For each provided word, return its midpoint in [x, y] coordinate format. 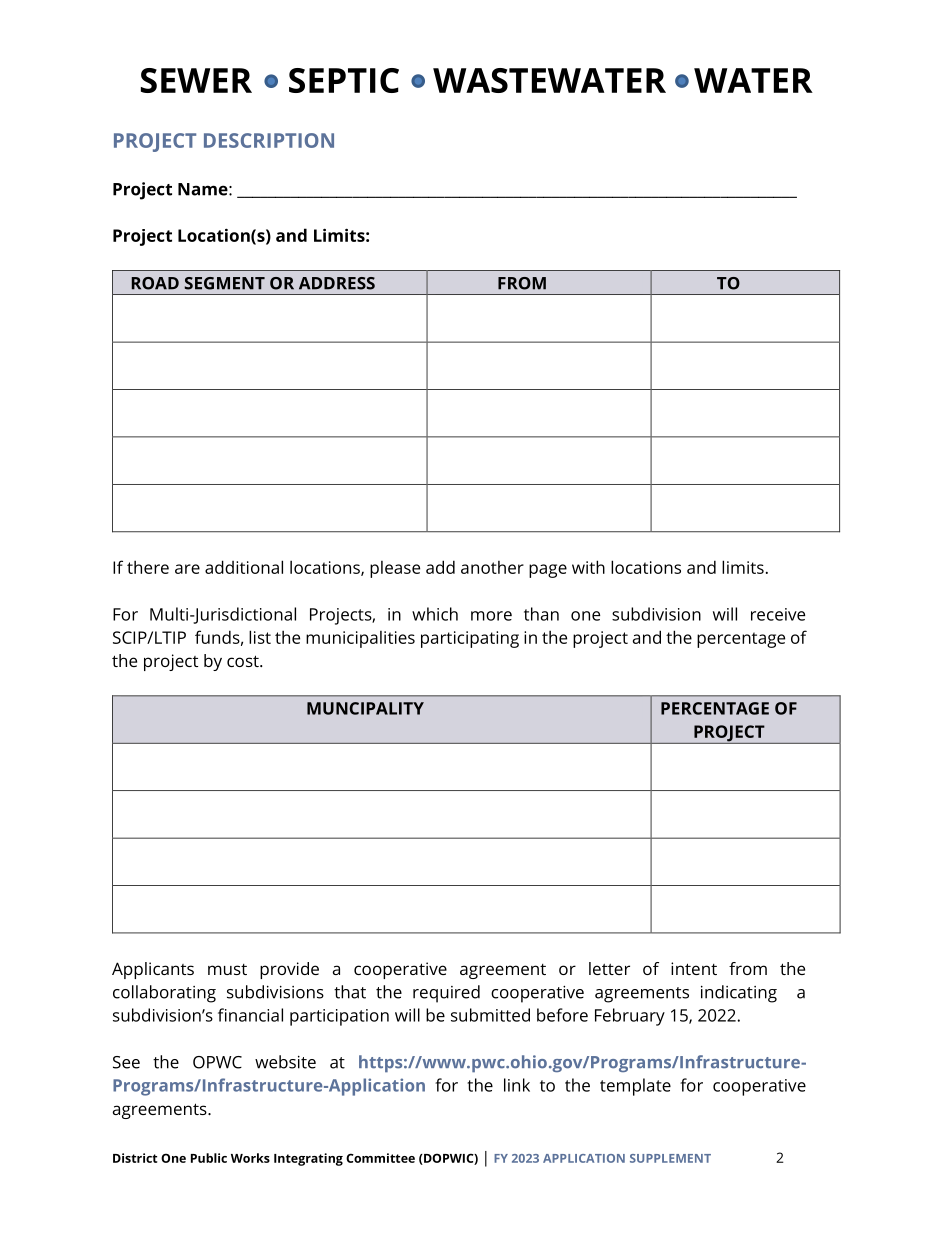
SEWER [196, 80]
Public [209, 1158]
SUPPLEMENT [670, 1158]
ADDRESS [337, 283]
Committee [380, 1158]
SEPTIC [344, 80]
